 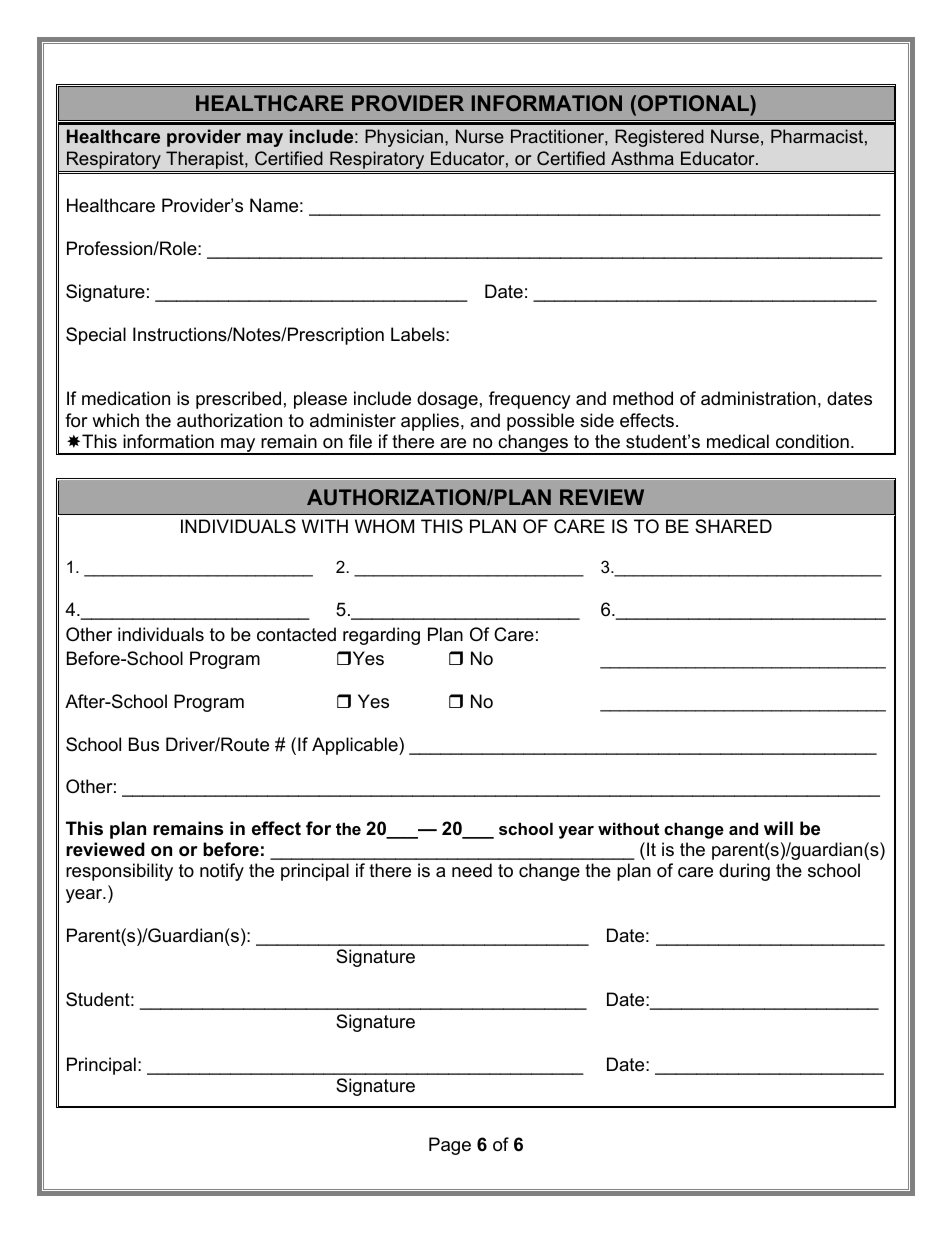 I want to click on Asthma, so click(x=642, y=158).
